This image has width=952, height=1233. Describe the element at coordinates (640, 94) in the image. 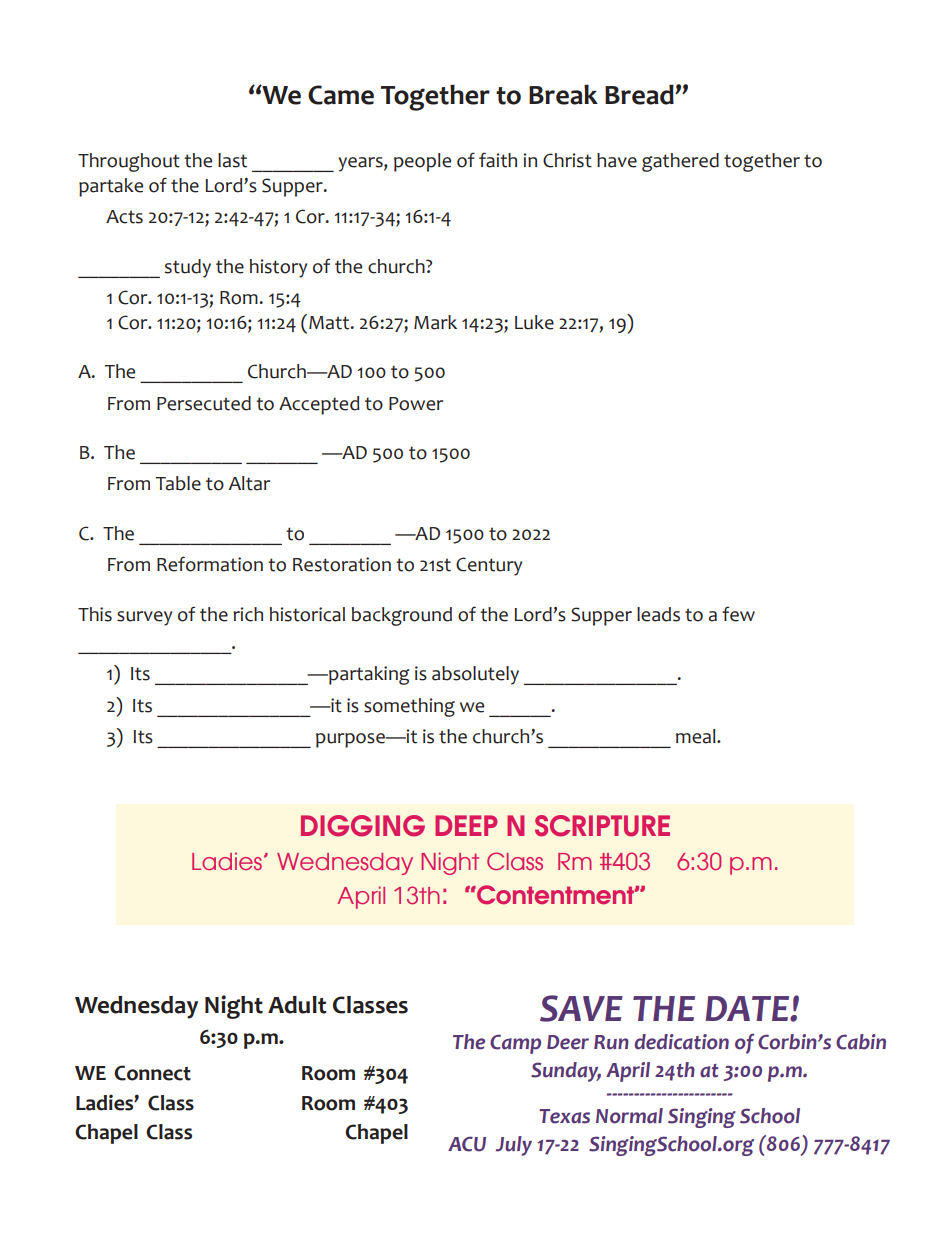

I see `Bread` at that location.
